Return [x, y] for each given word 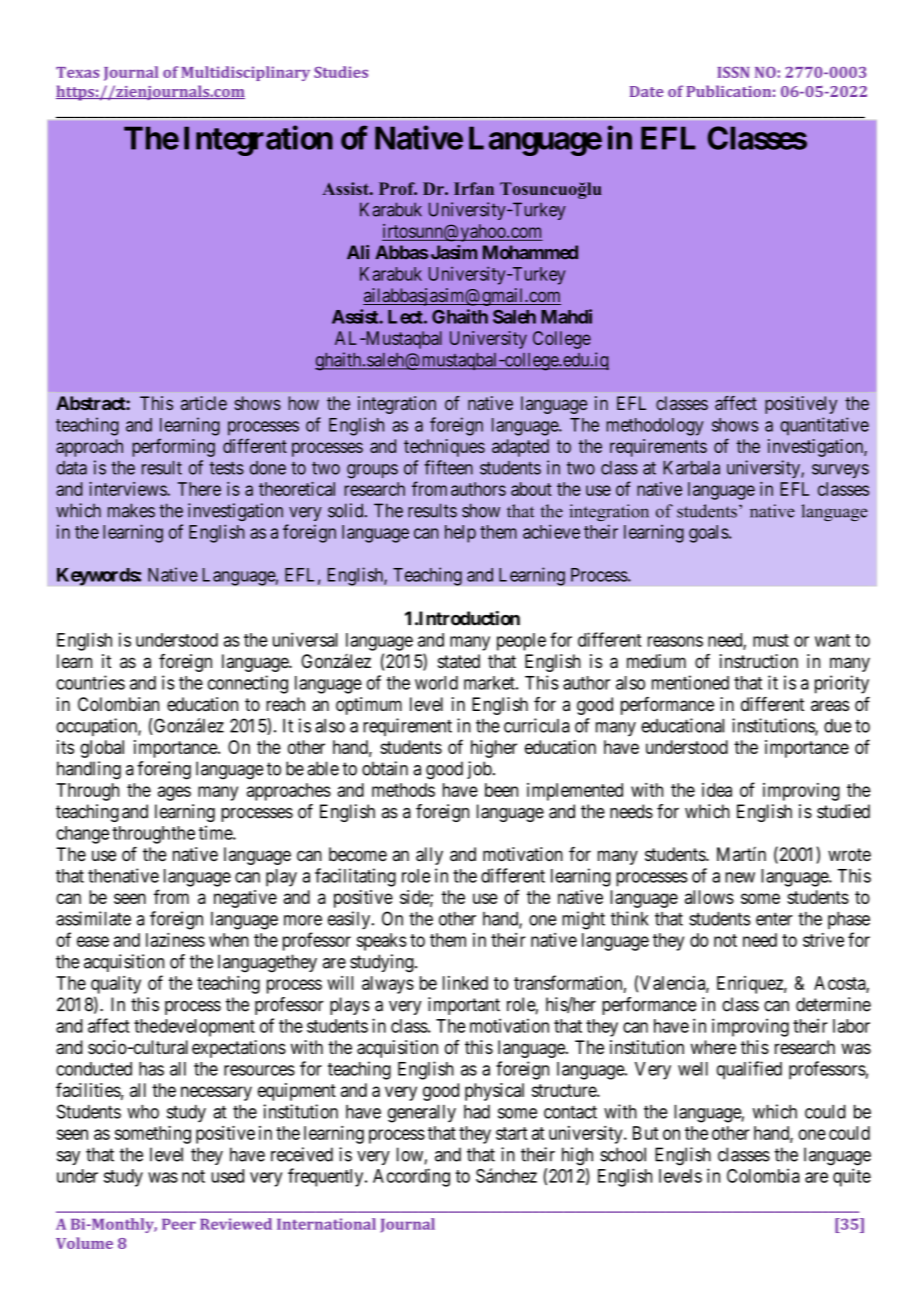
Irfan [474, 188]
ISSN [733, 72]
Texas [77, 72]
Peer [179, 1224]
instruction [759, 661]
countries [90, 682]
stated [459, 661]
